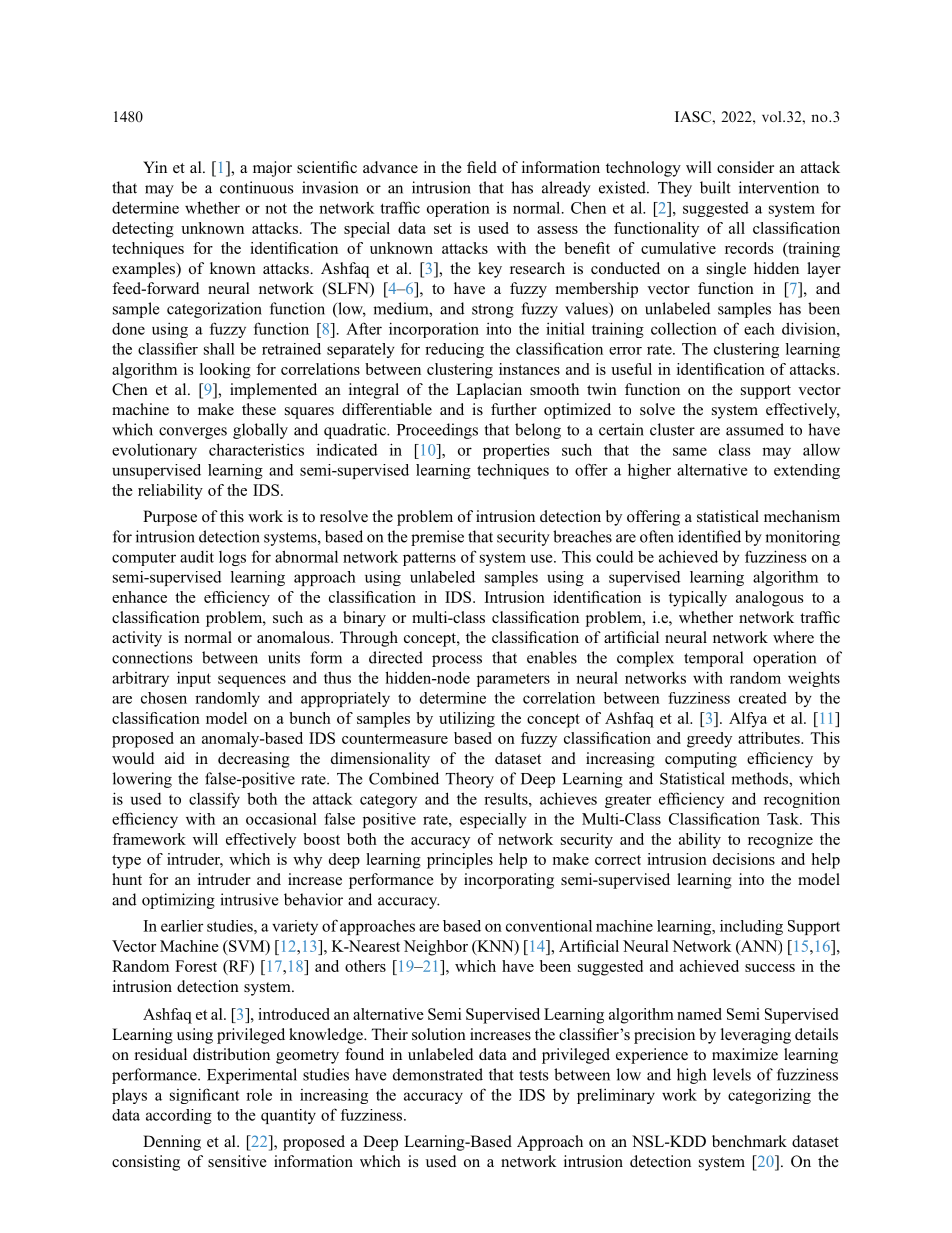 This screenshot has width=952, height=1233. Describe the element at coordinates (257, 187) in the screenshot. I see `continuous` at that location.
